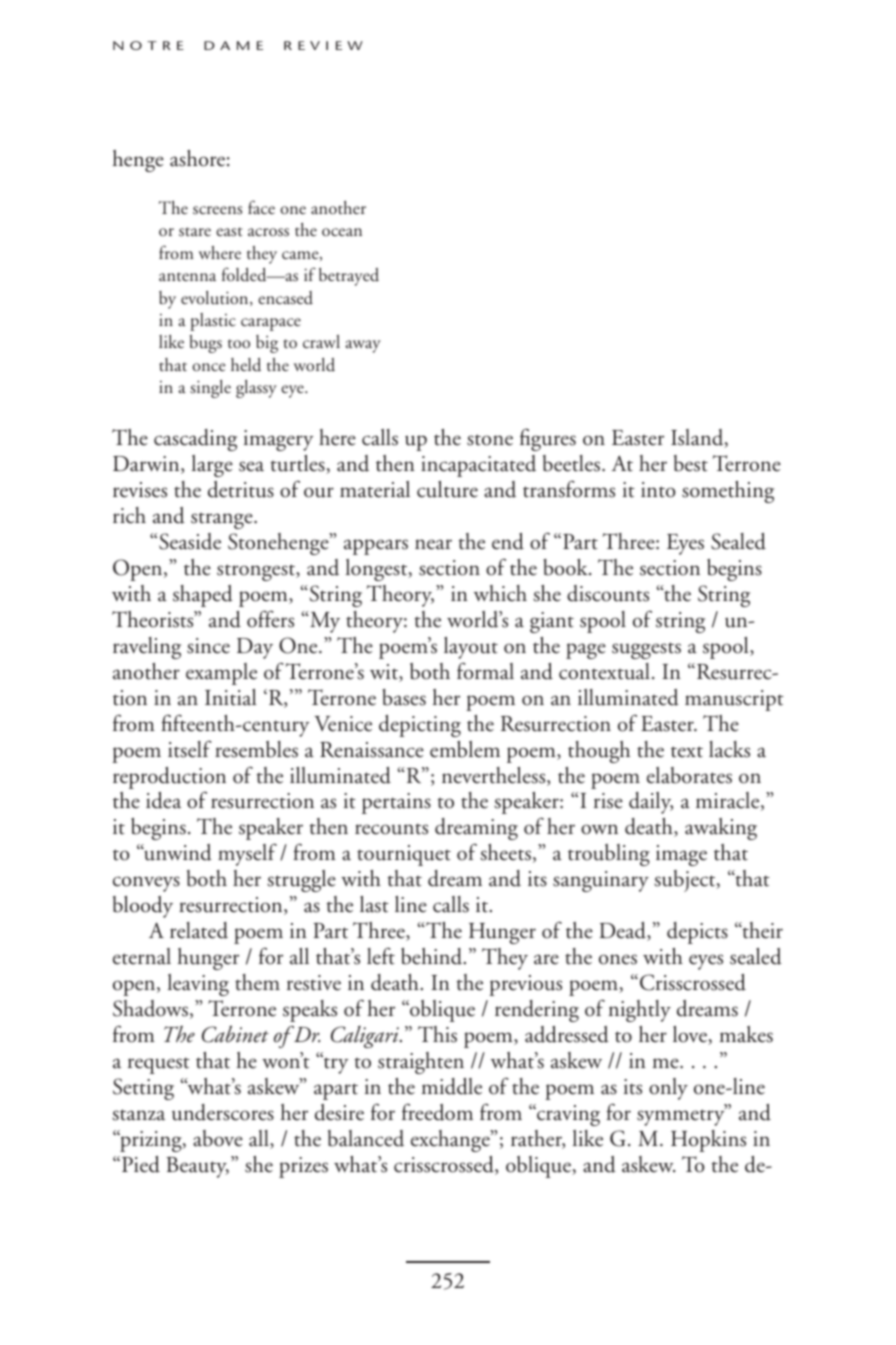  I want to click on above, so click(218, 1138).
